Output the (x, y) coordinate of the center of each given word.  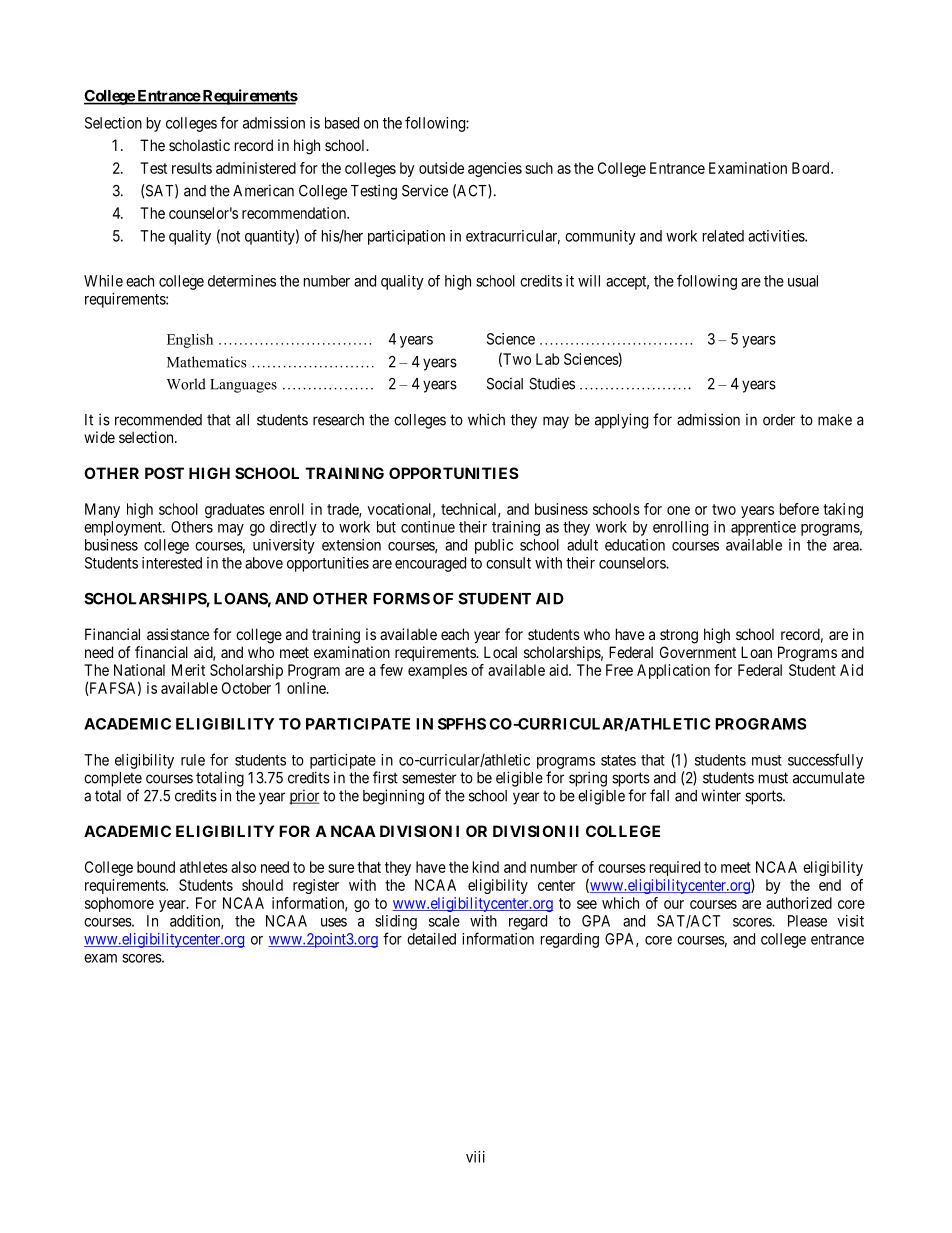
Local (500, 652)
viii (475, 1157)
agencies (495, 169)
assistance (178, 634)
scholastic (199, 145)
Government (698, 652)
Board (812, 168)
